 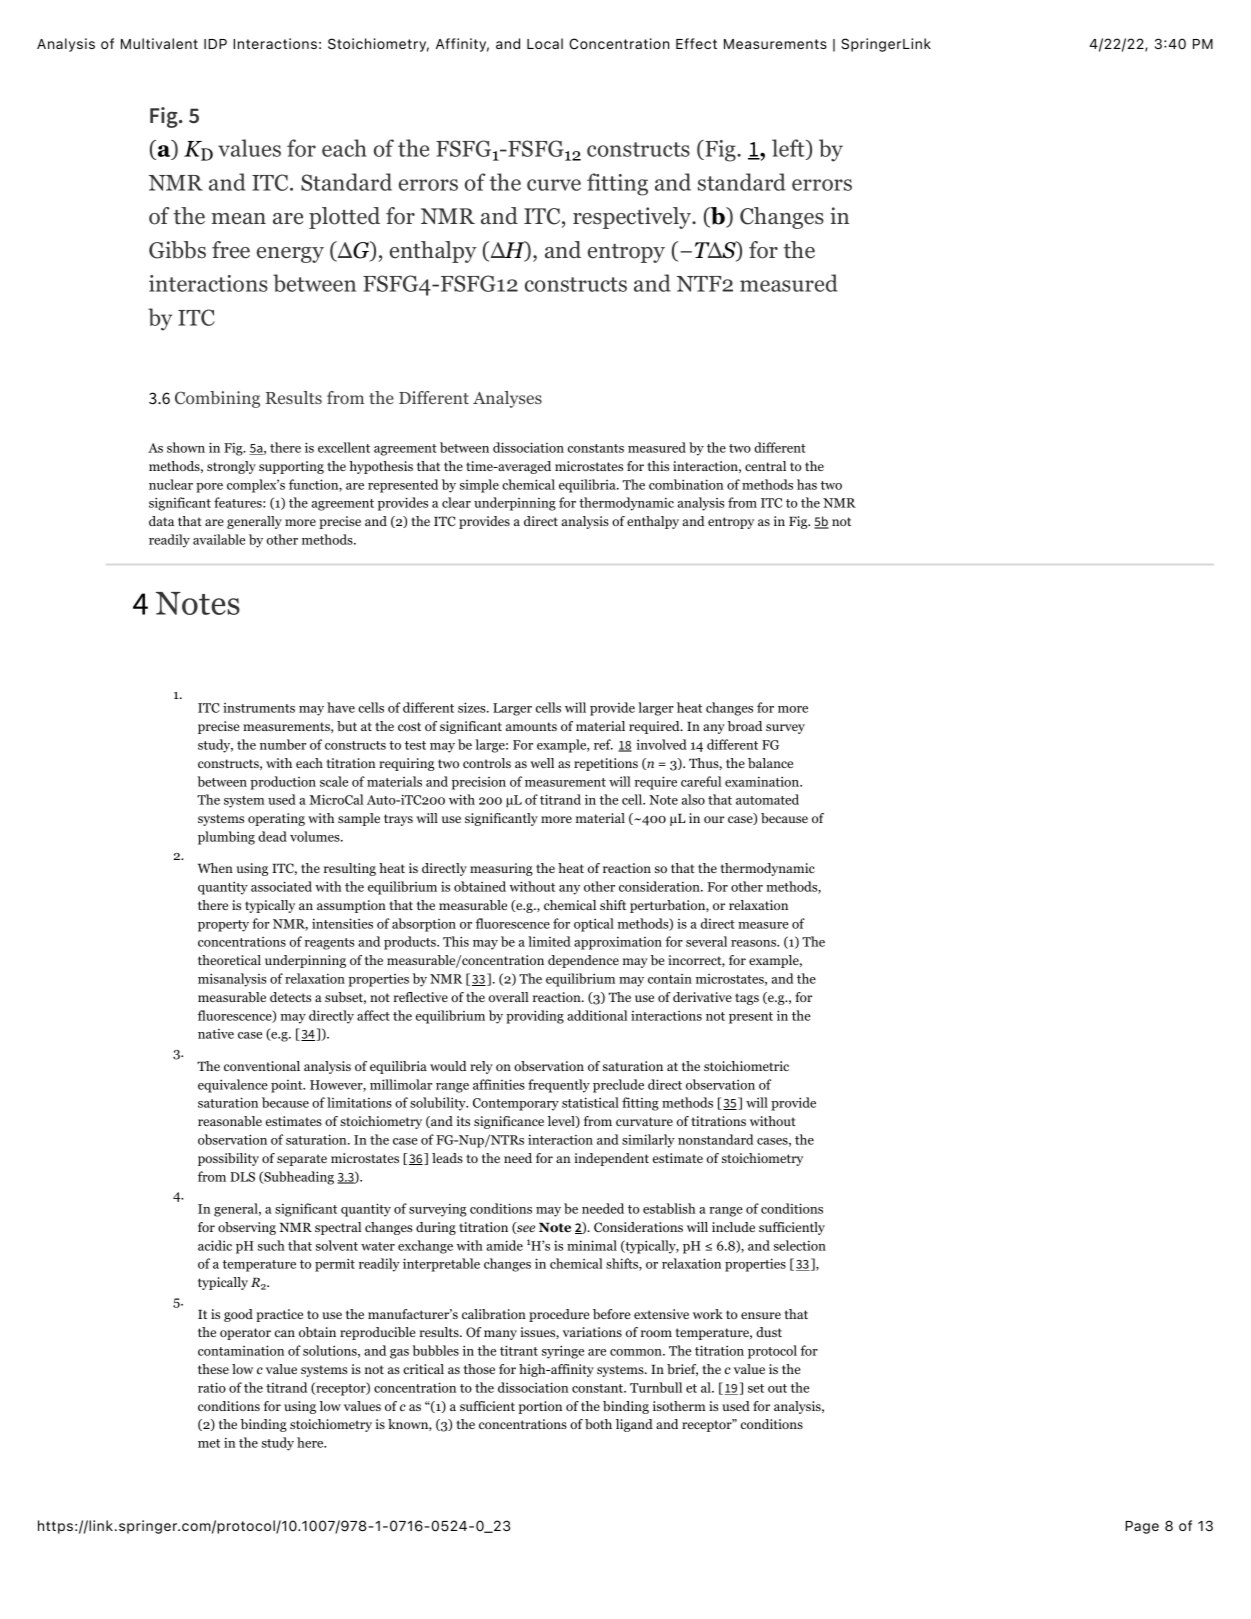 What do you see at coordinates (219, 539) in the screenshot?
I see `available` at bounding box center [219, 539].
